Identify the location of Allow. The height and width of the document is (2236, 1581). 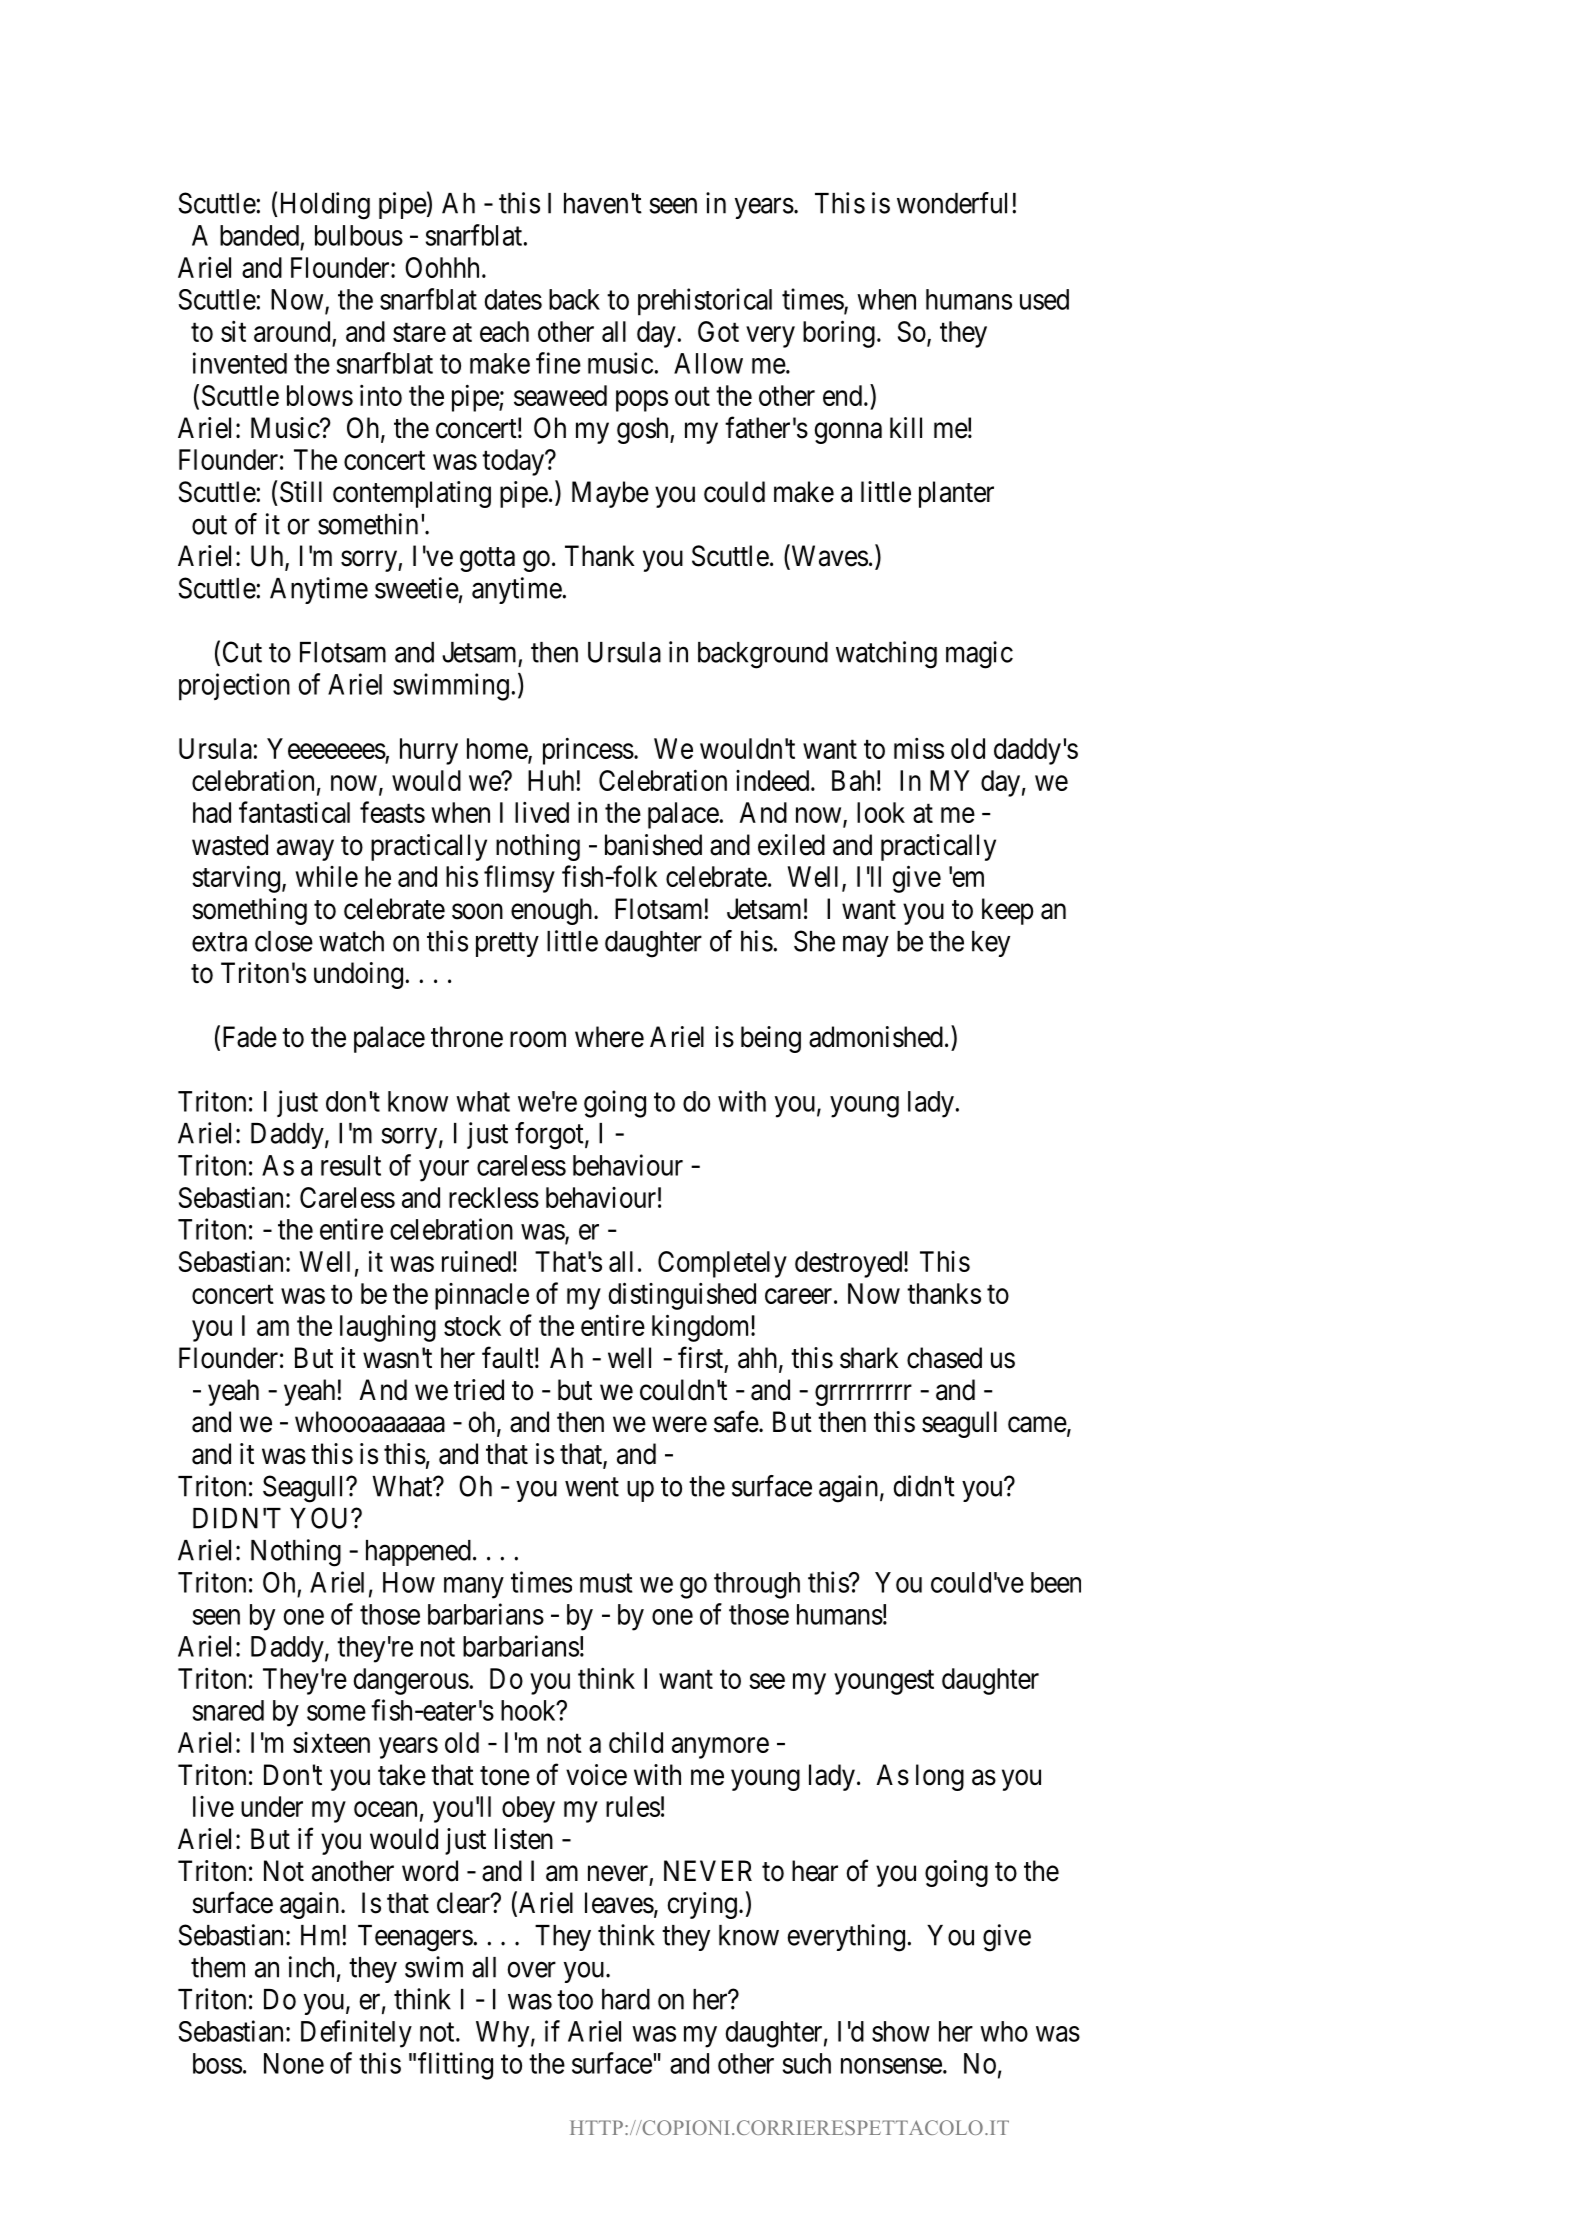
(708, 363).
